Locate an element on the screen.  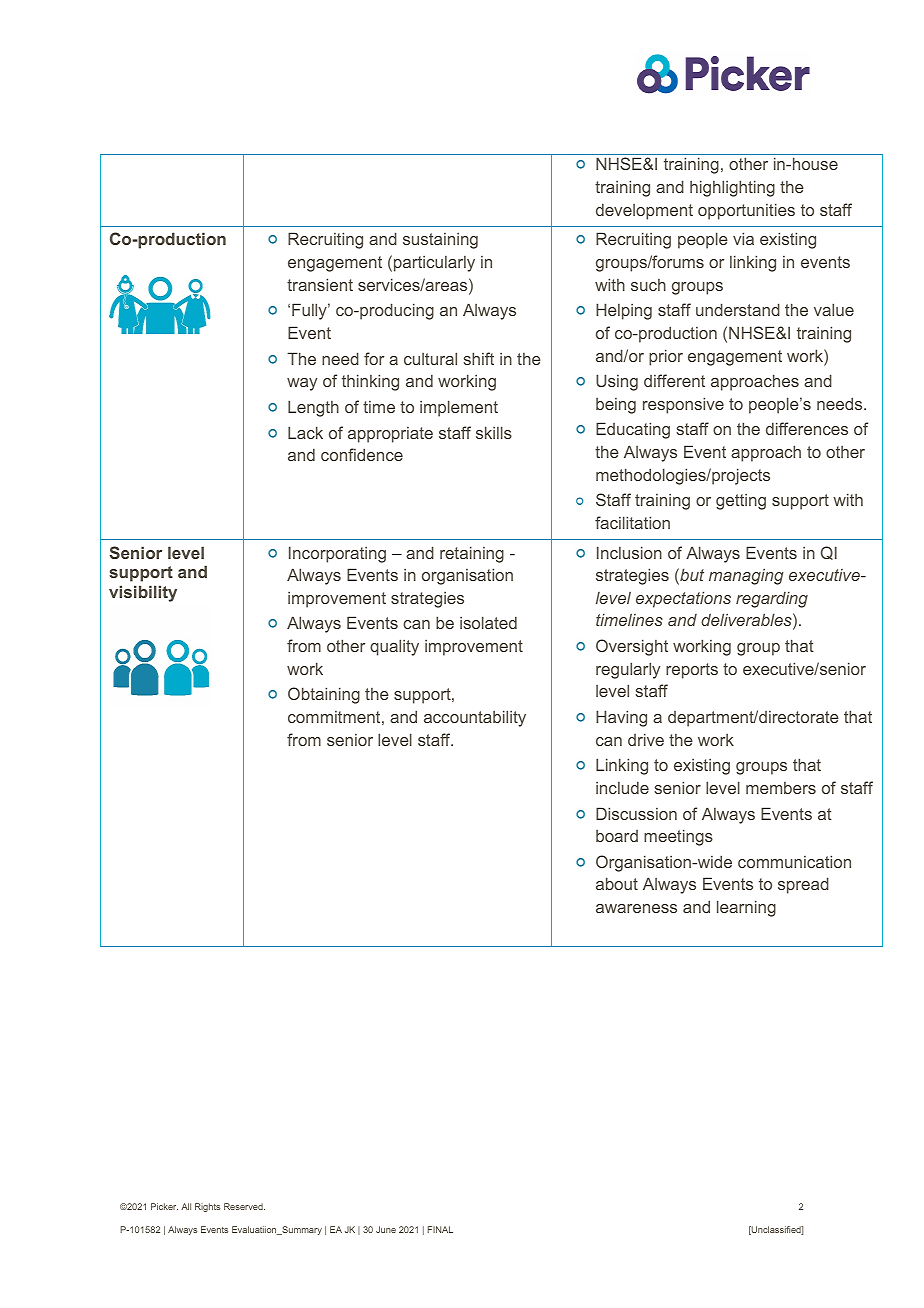
skills is located at coordinates (494, 432).
